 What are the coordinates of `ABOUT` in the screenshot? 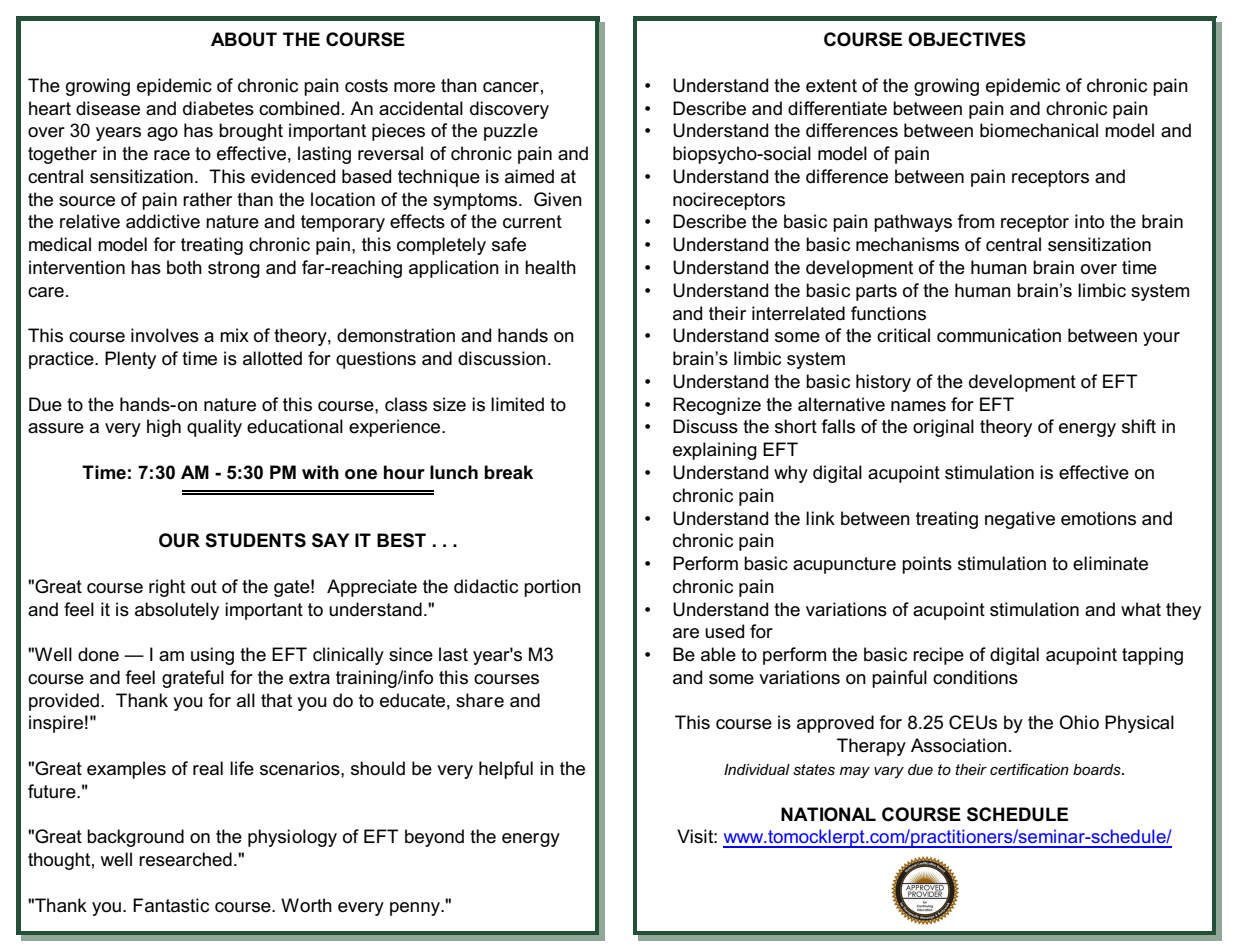 It's located at (244, 39).
